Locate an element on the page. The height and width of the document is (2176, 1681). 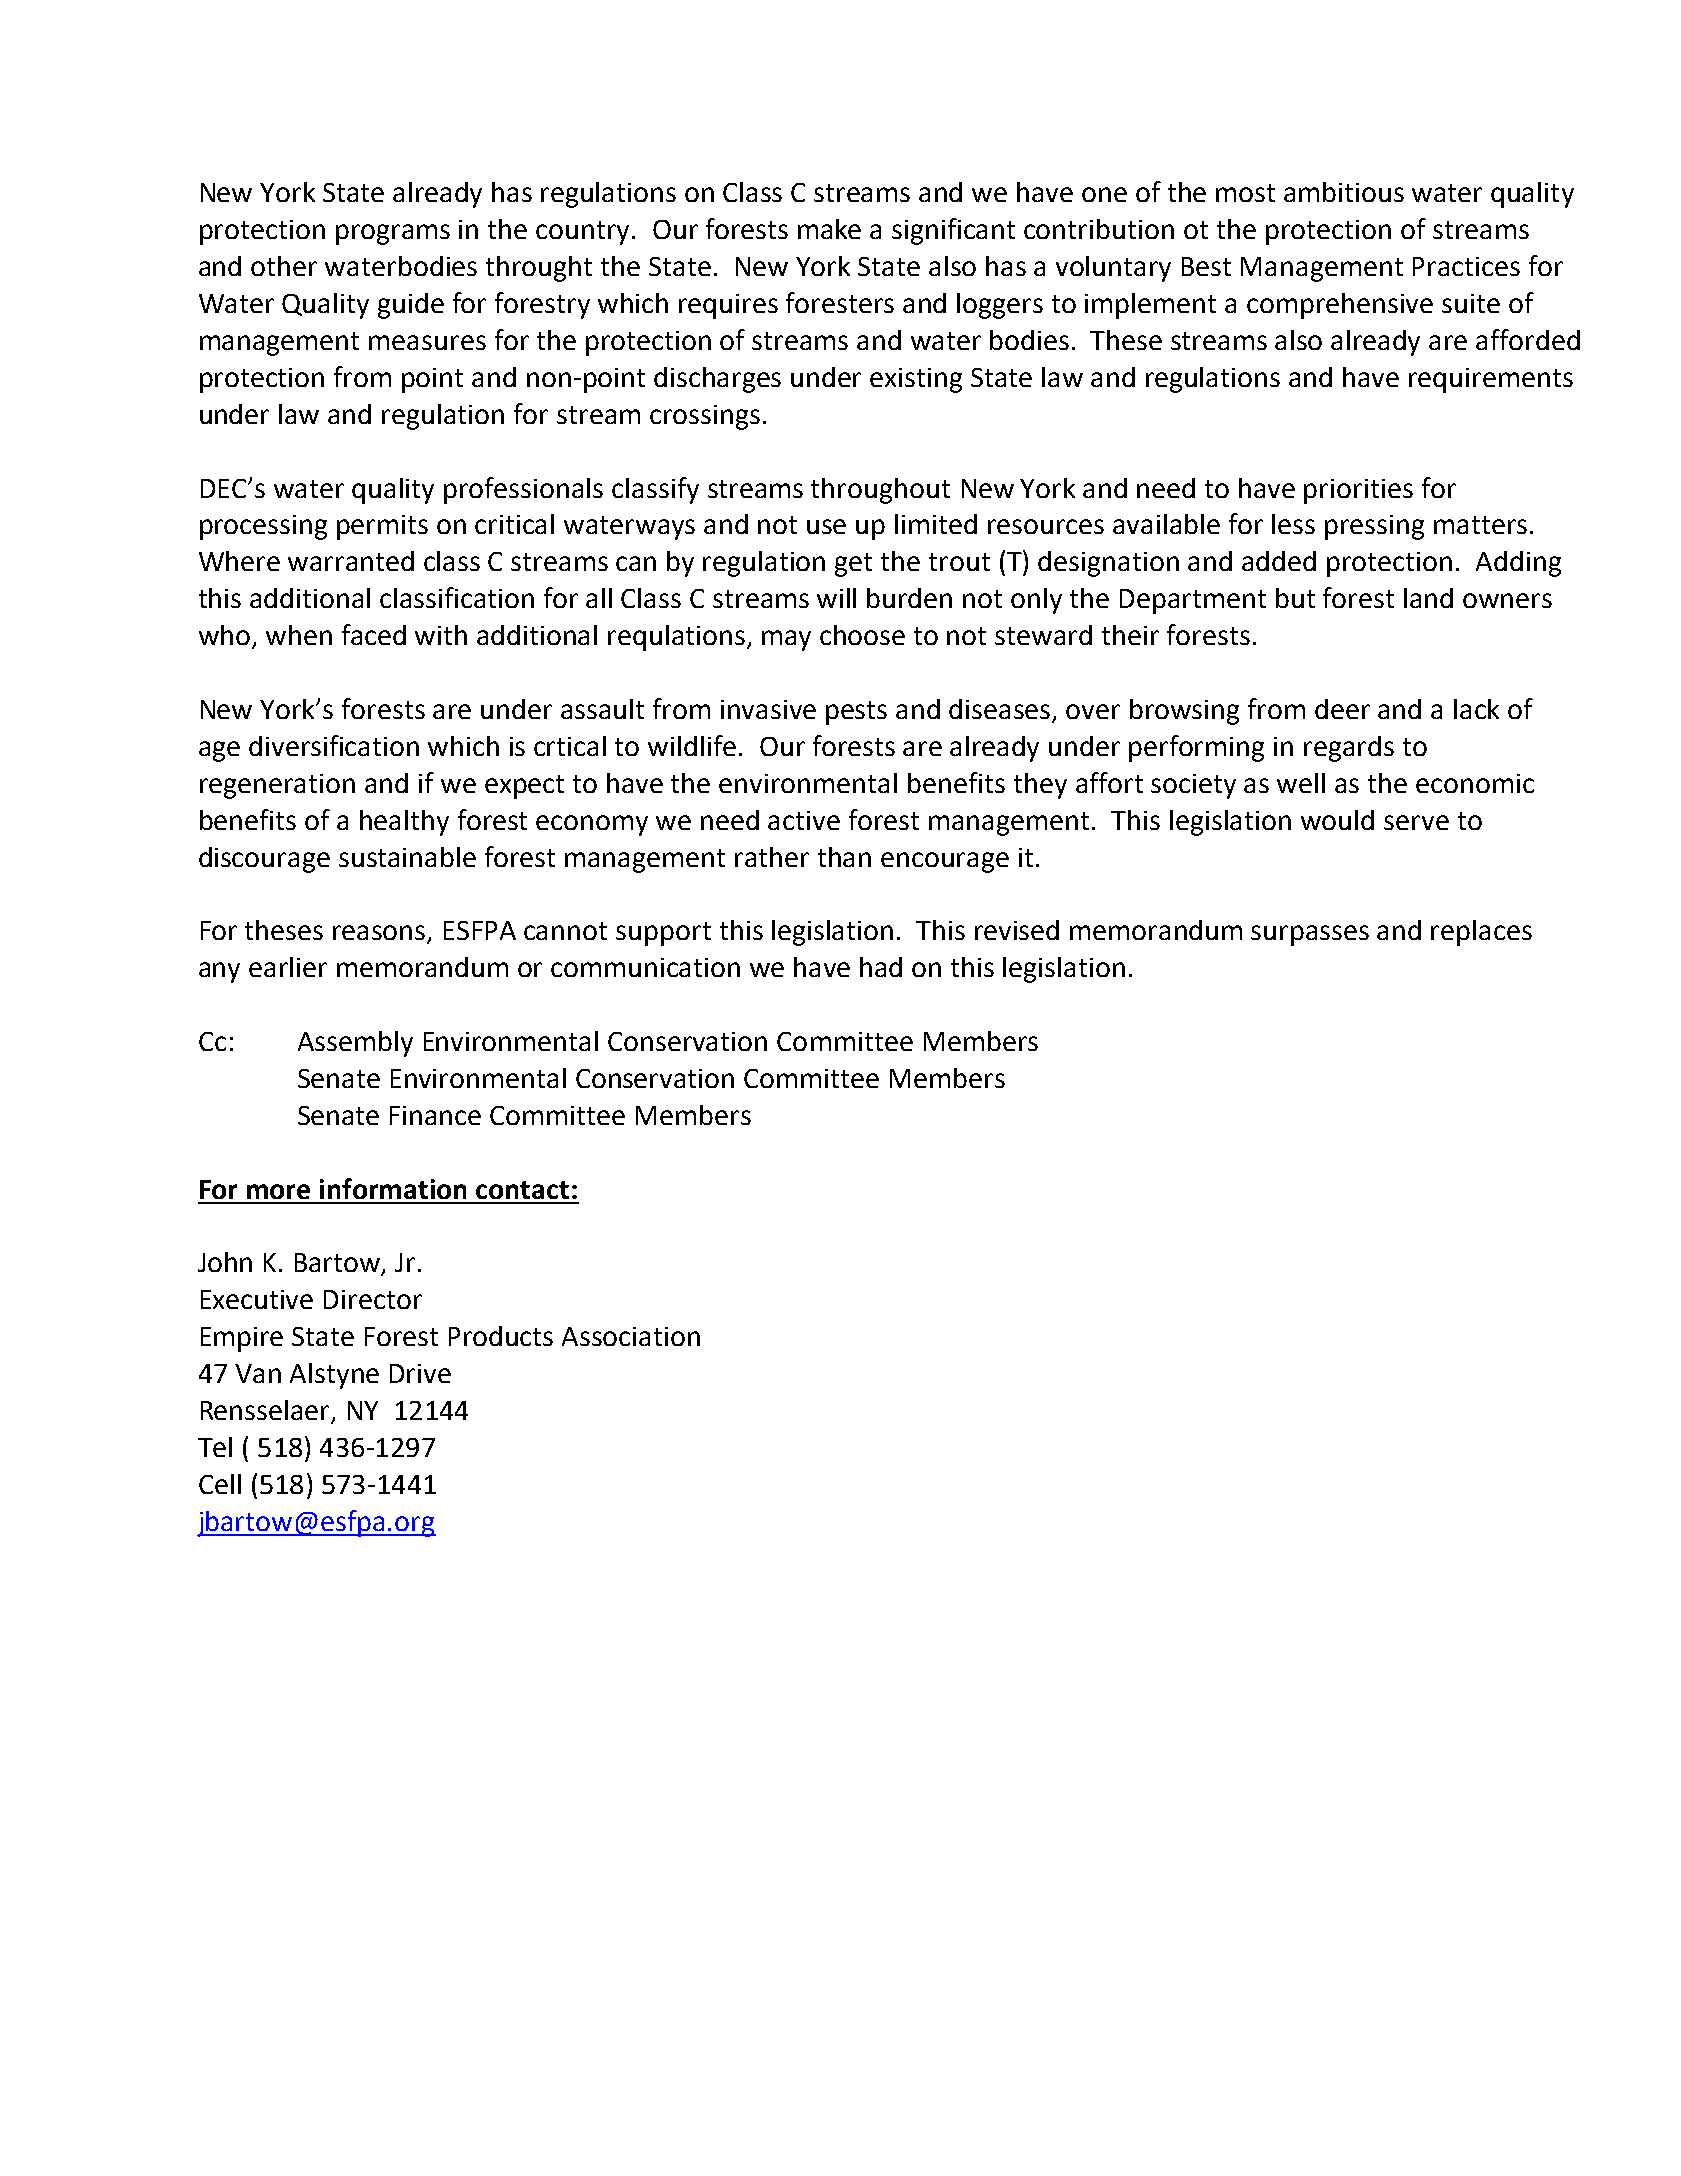
make is located at coordinates (829, 229).
